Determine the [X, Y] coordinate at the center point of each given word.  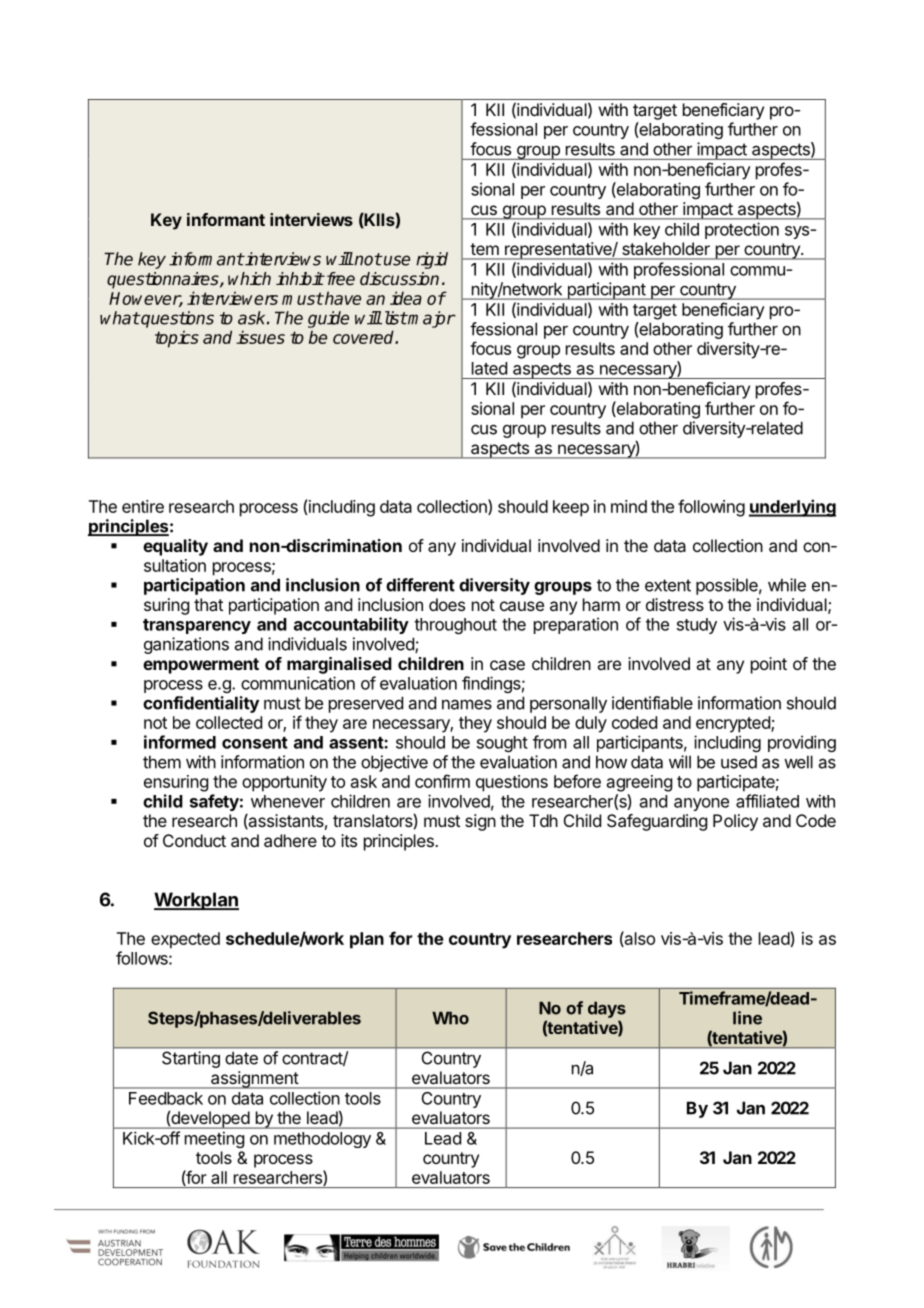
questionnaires [164, 280]
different [420, 585]
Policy [735, 822]
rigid [432, 260]
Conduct [194, 840]
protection [742, 230]
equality [175, 547]
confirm [442, 781]
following [711, 508]
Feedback [166, 1098]
